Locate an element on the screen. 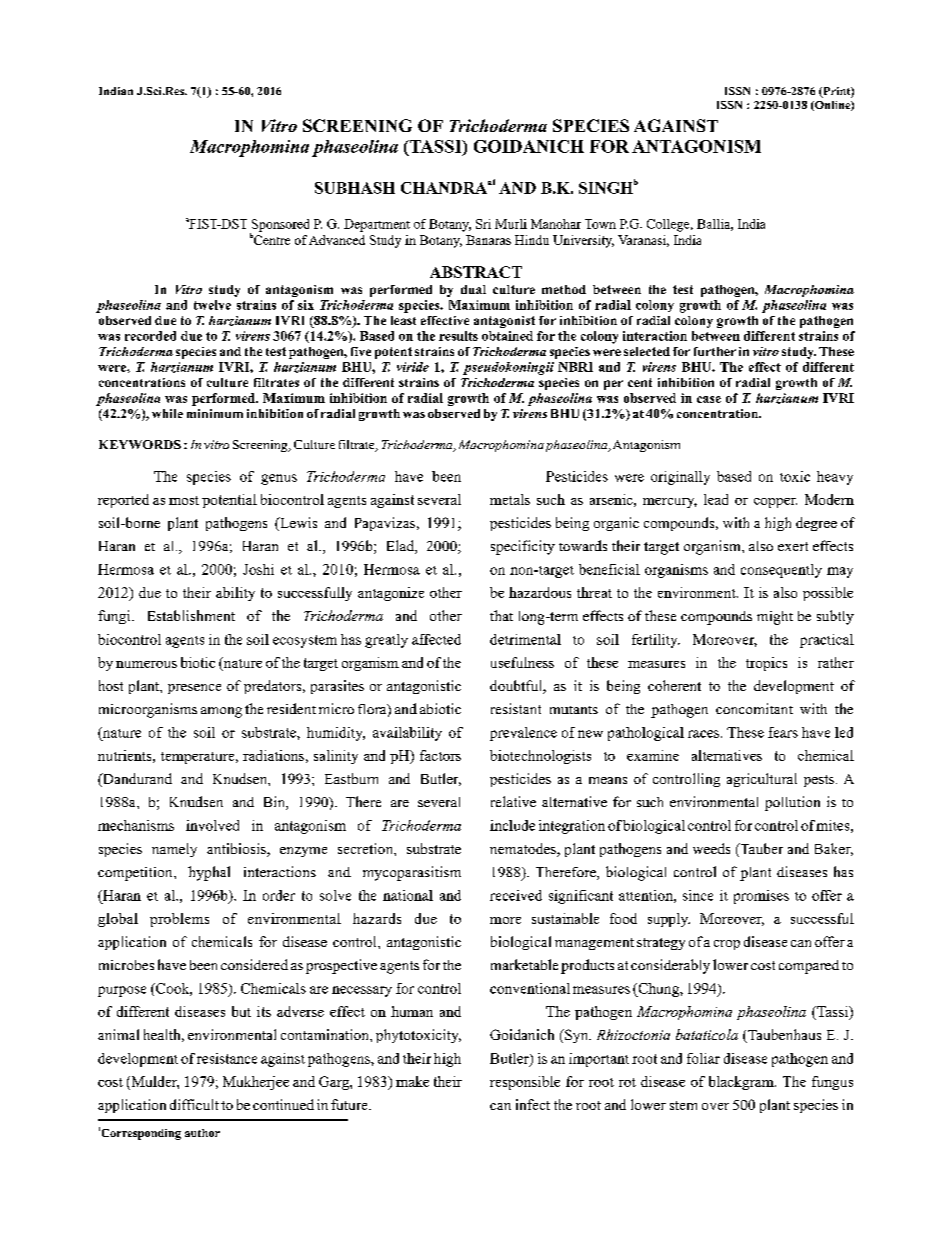 The image size is (952, 1233). involved is located at coordinates (212, 825).
